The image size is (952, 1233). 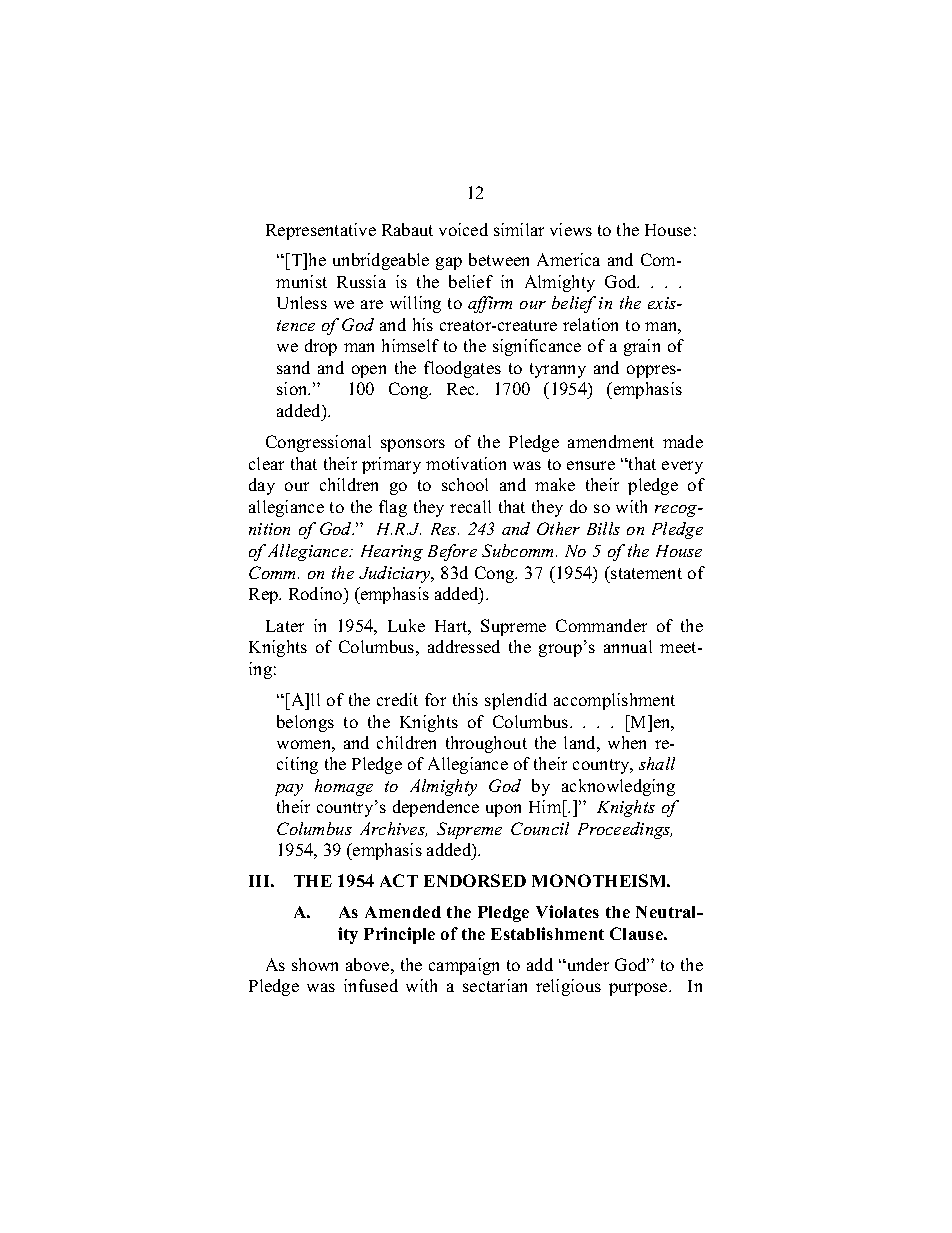 I want to click on throughout, so click(x=486, y=744).
